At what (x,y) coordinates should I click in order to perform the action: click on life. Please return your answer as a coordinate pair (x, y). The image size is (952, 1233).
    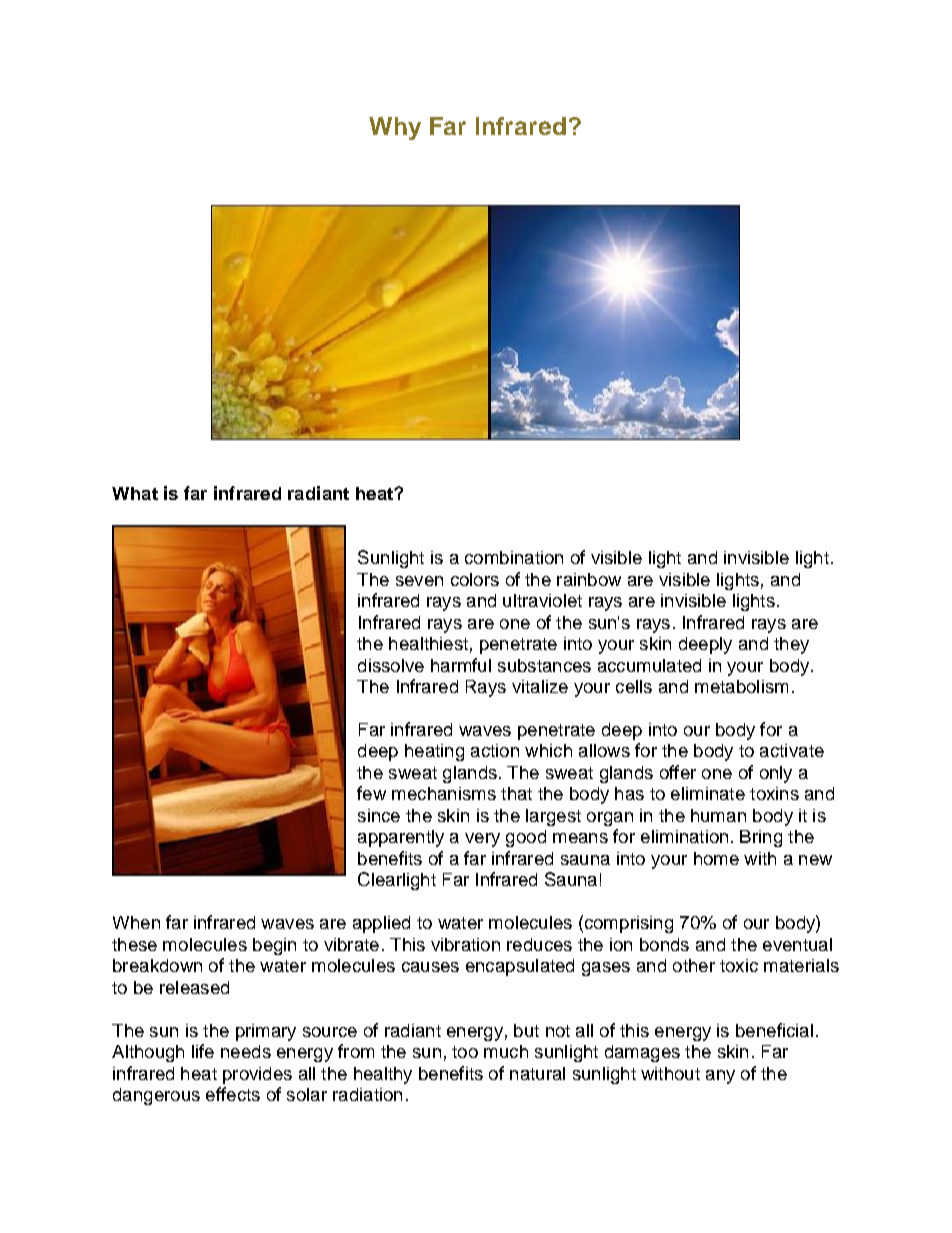
    Looking at the image, I should click on (203, 1051).
